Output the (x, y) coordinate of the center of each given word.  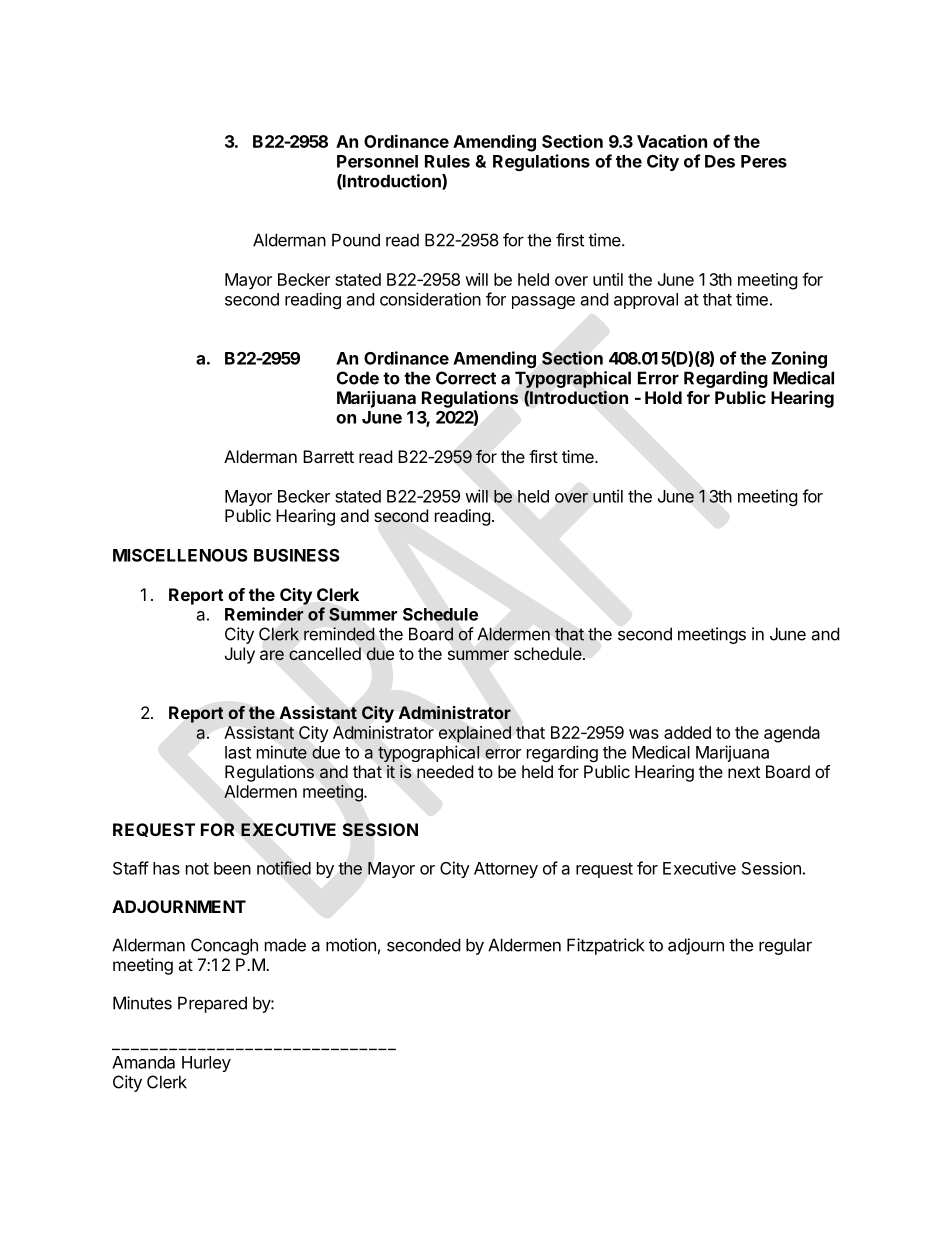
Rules (447, 161)
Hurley (206, 1064)
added (687, 732)
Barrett (328, 456)
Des (720, 161)
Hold (663, 397)
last (238, 752)
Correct (466, 378)
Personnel (377, 161)
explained (475, 734)
